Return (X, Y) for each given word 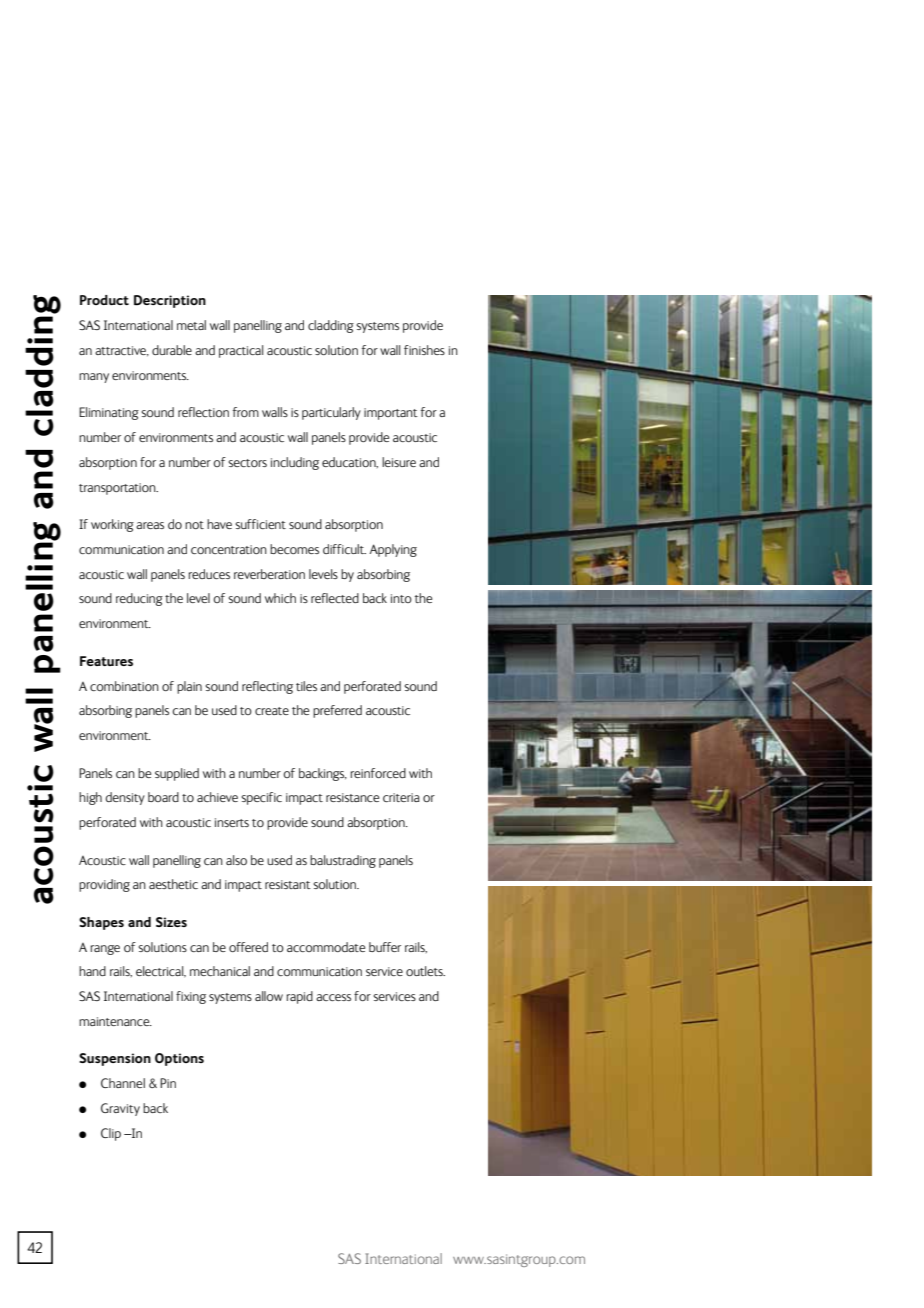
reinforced (378, 773)
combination (124, 686)
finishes (424, 350)
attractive (121, 351)
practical (241, 351)
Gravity (120, 1109)
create (272, 711)
